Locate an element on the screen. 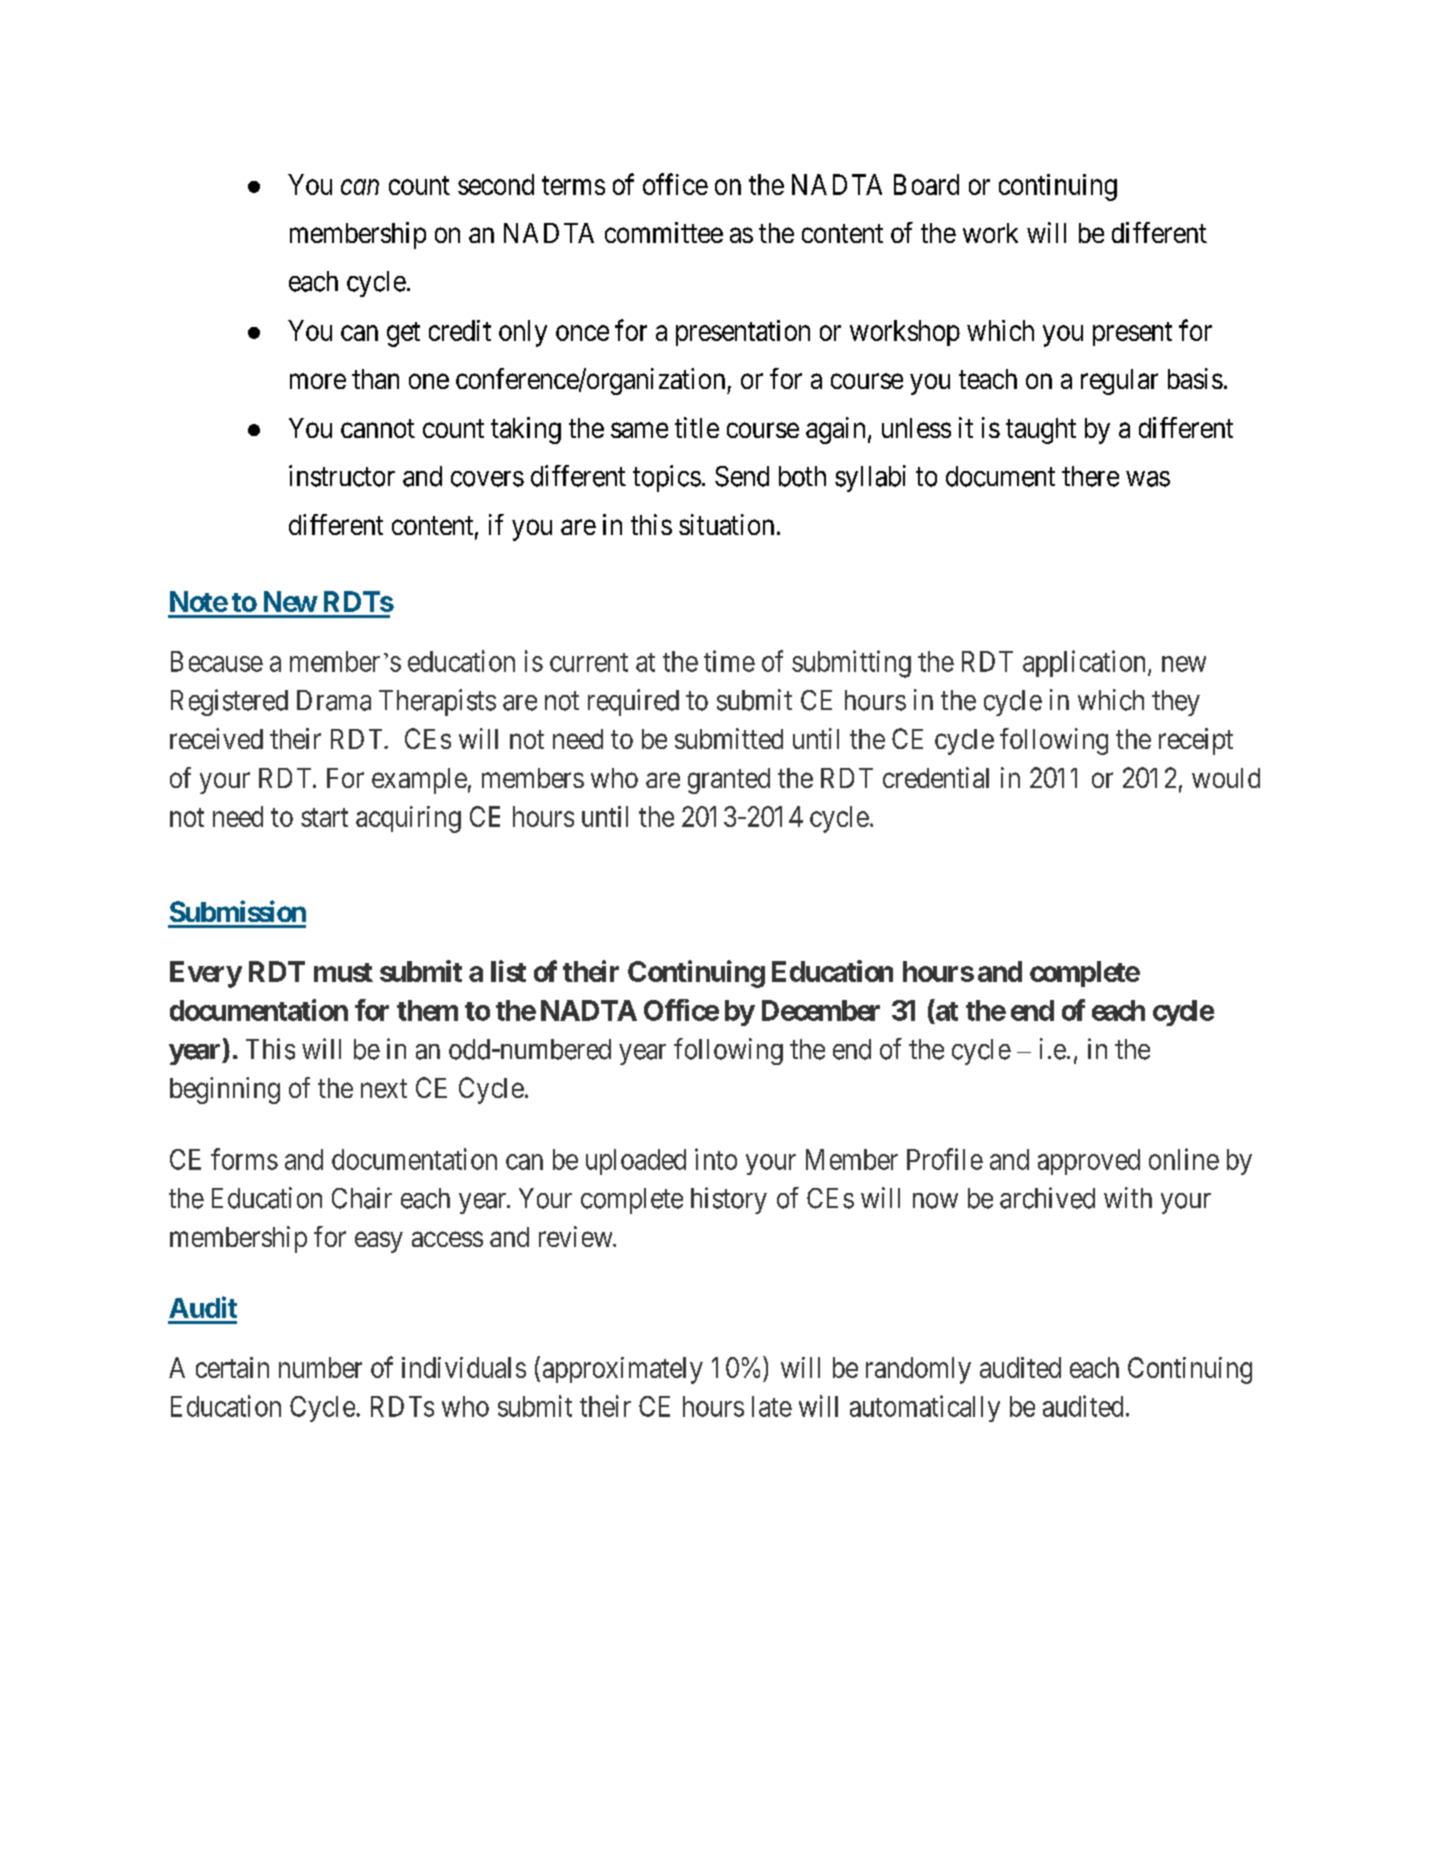  second is located at coordinates (496, 184).
